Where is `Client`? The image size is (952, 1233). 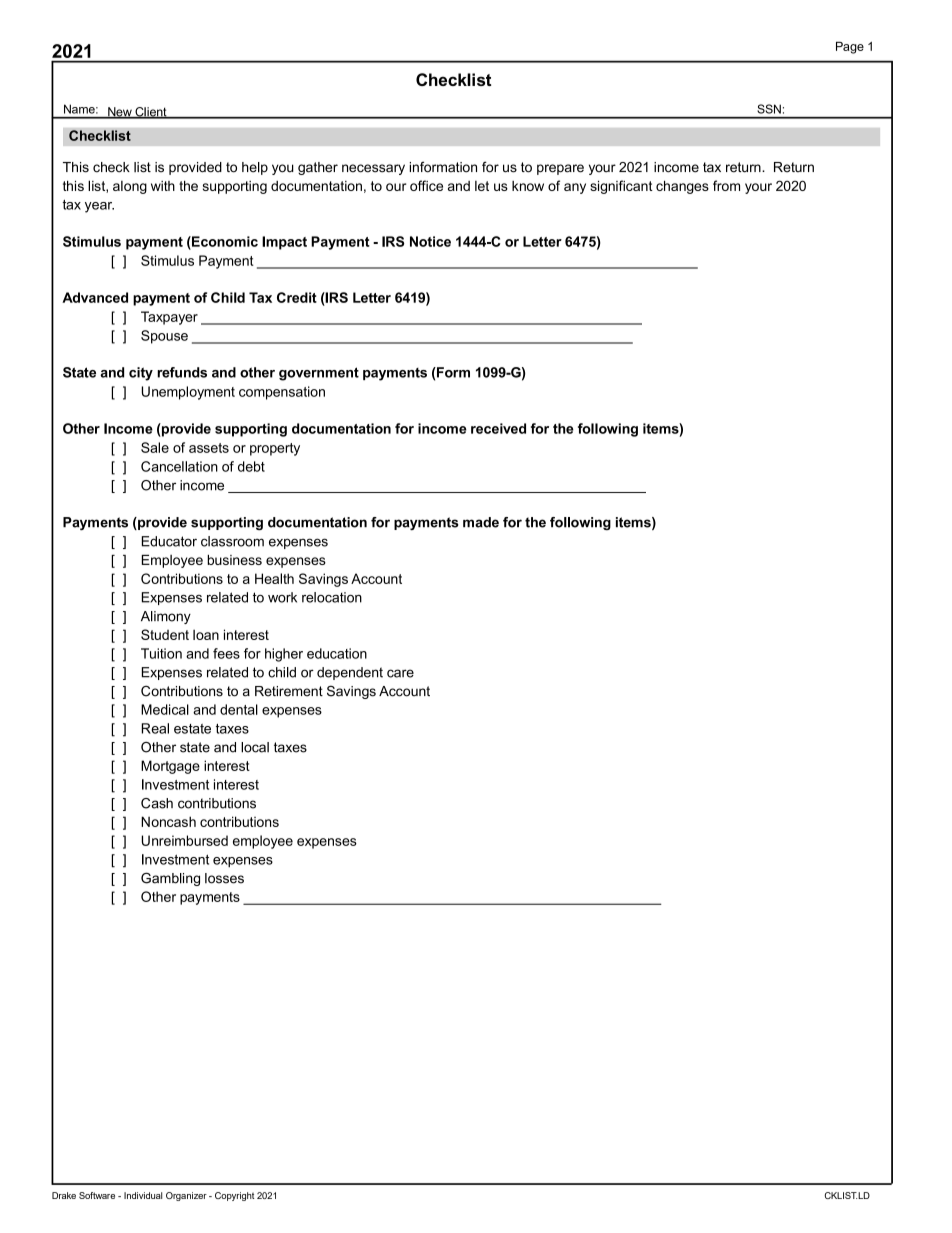 Client is located at coordinates (151, 113).
